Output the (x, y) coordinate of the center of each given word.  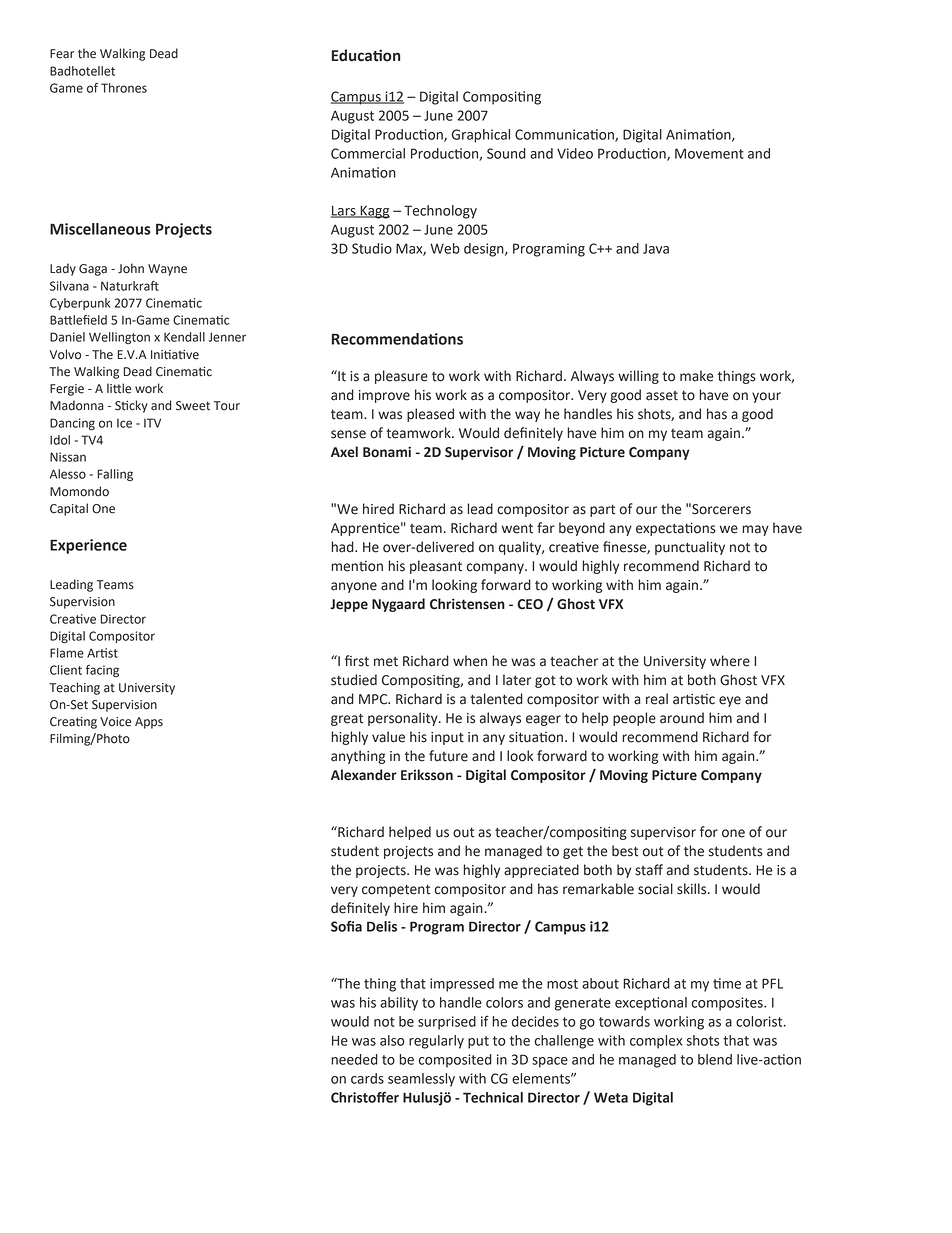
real (657, 699)
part (602, 510)
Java (656, 249)
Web (445, 248)
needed (354, 1059)
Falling (115, 475)
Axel (344, 452)
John (131, 268)
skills (693, 889)
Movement (709, 153)
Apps (149, 723)
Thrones (124, 88)
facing (102, 671)
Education (366, 55)
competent (396, 890)
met (386, 662)
